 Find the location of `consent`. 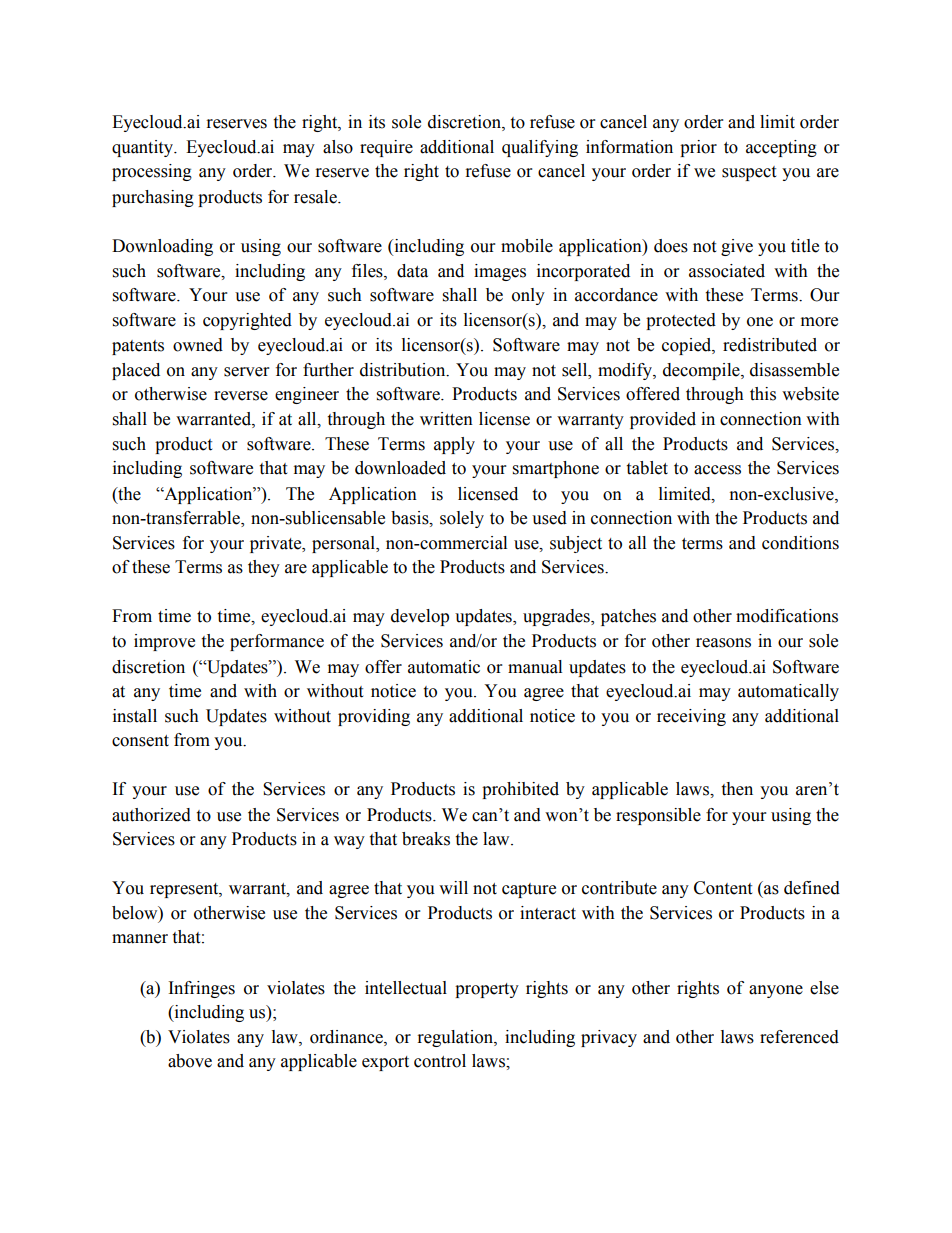

consent is located at coordinates (140, 741).
